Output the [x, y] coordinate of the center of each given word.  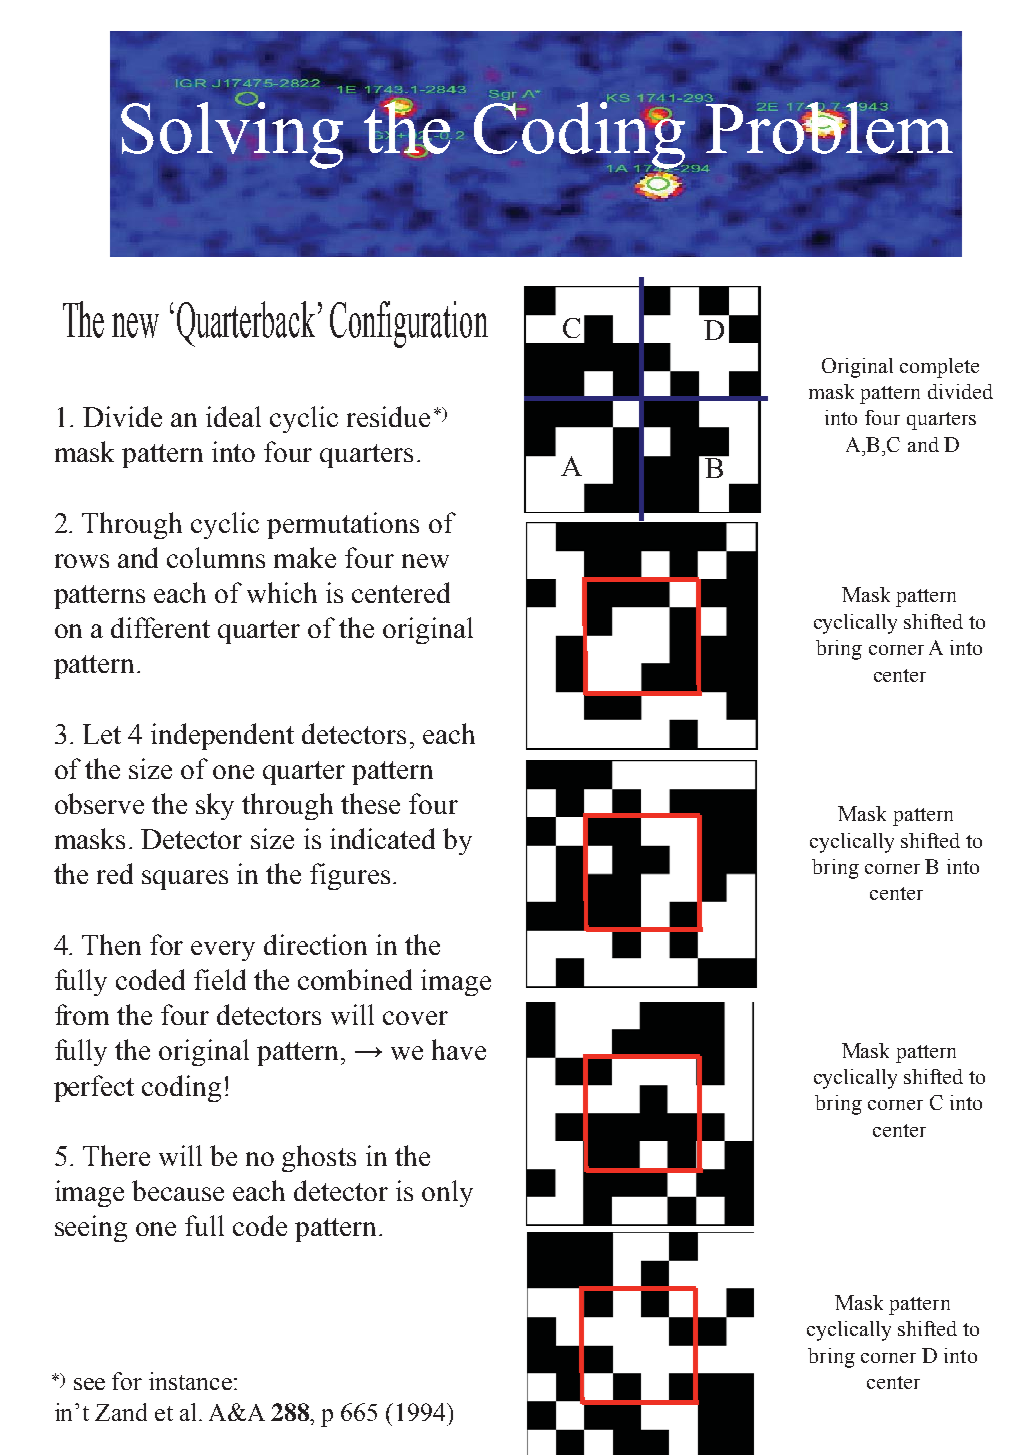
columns [216, 557]
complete [939, 368]
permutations [343, 525]
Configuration [409, 324]
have [459, 1049]
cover [415, 1018]
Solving [233, 134]
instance [190, 1381]
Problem [828, 128]
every [223, 951]
